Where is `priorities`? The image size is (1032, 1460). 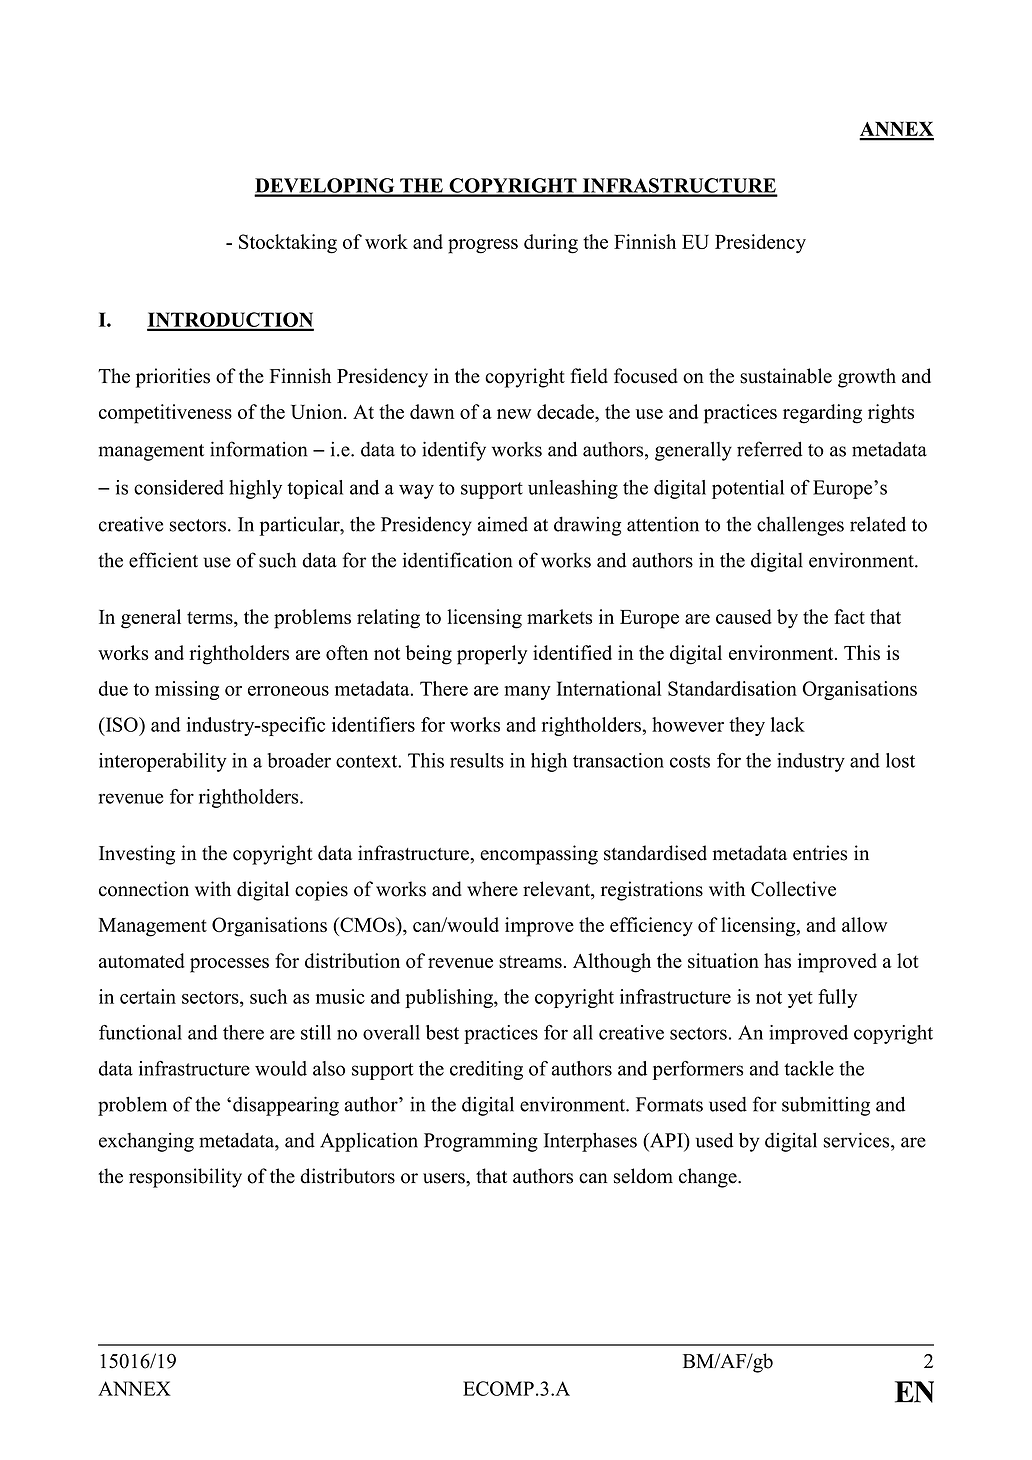
priorities is located at coordinates (173, 378).
